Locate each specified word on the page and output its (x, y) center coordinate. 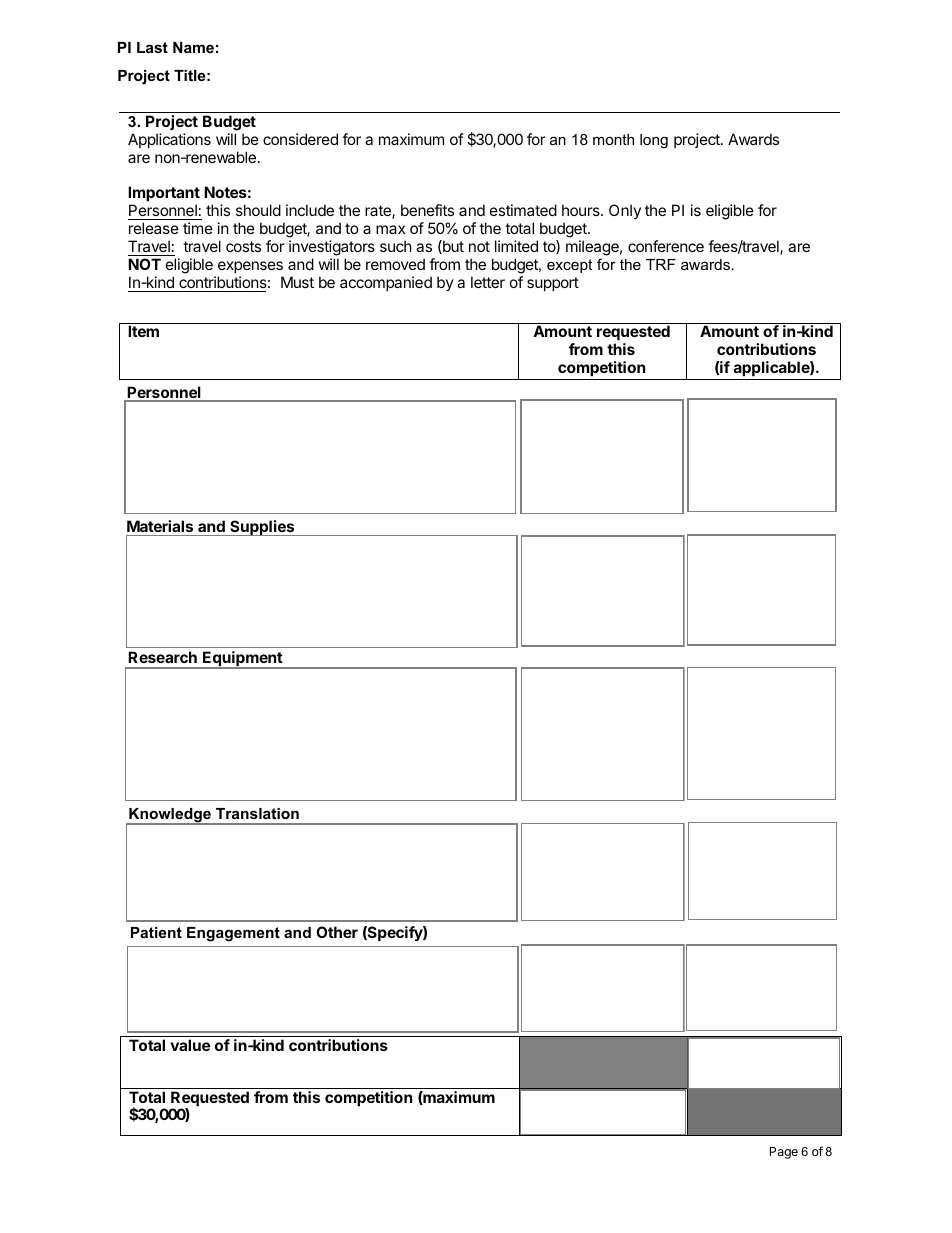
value (190, 1045)
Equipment (242, 660)
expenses (250, 267)
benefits (427, 210)
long (654, 141)
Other (337, 932)
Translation (257, 813)
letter (488, 282)
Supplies (262, 528)
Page (784, 1153)
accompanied (386, 283)
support (553, 284)
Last (152, 47)
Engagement (233, 934)
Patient (156, 932)
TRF (661, 264)
